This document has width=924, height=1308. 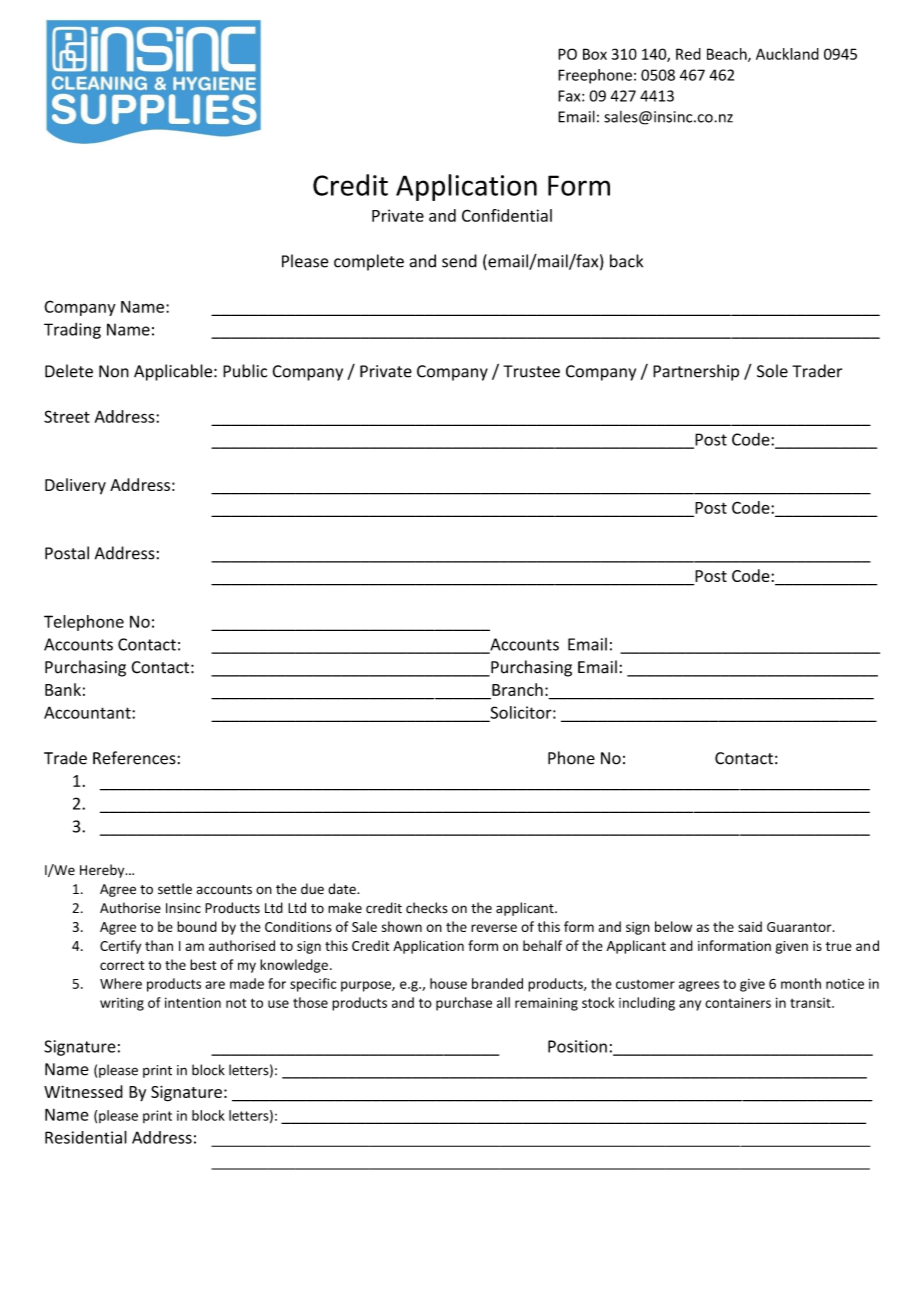 What do you see at coordinates (772, 371) in the document?
I see `Sole` at bounding box center [772, 371].
